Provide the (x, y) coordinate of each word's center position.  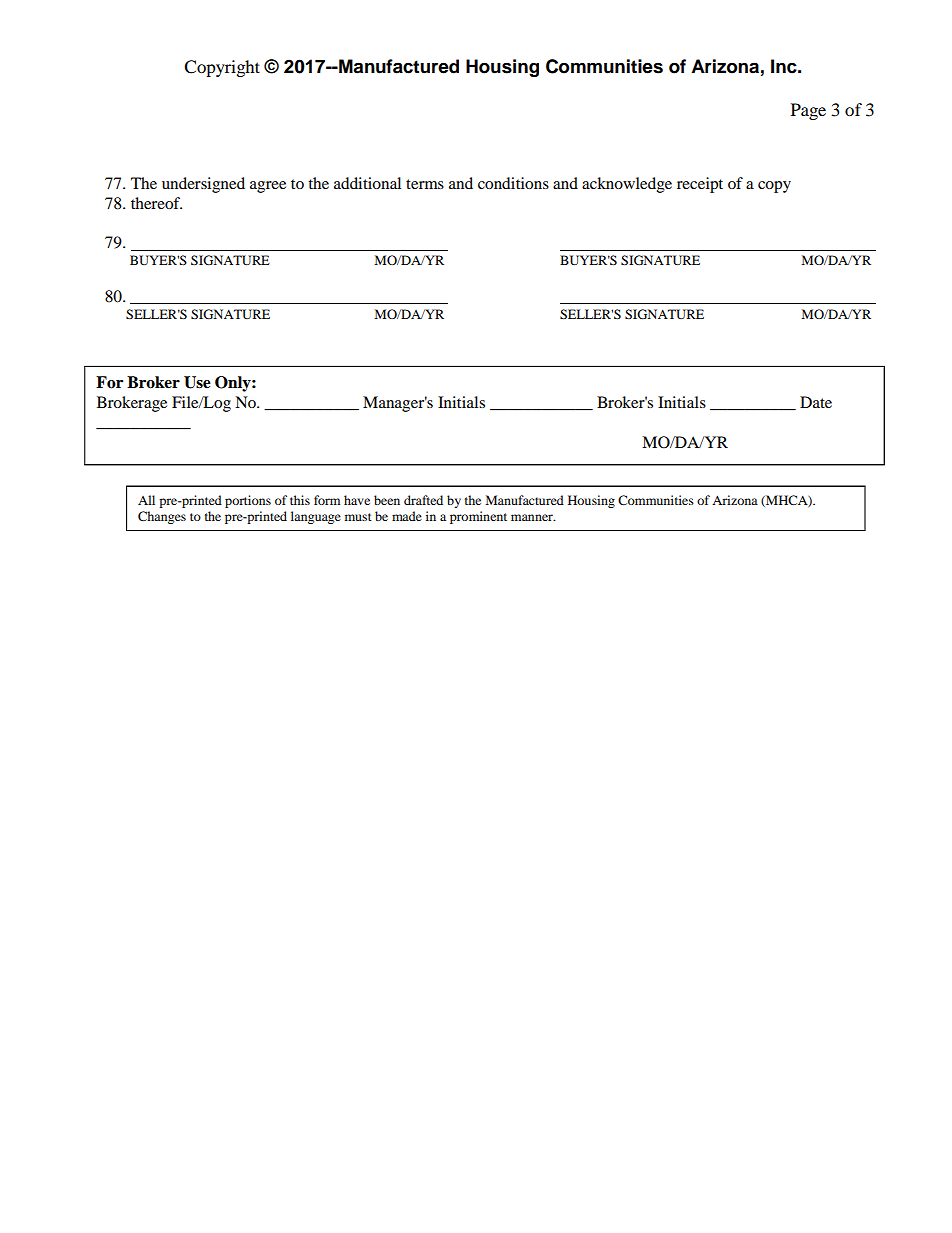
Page (808, 111)
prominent (478, 517)
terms (425, 184)
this (300, 500)
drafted (423, 500)
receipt (700, 185)
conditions (513, 183)
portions (248, 501)
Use (197, 382)
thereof (156, 203)
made (407, 516)
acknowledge (627, 185)
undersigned (203, 185)
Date (816, 402)
